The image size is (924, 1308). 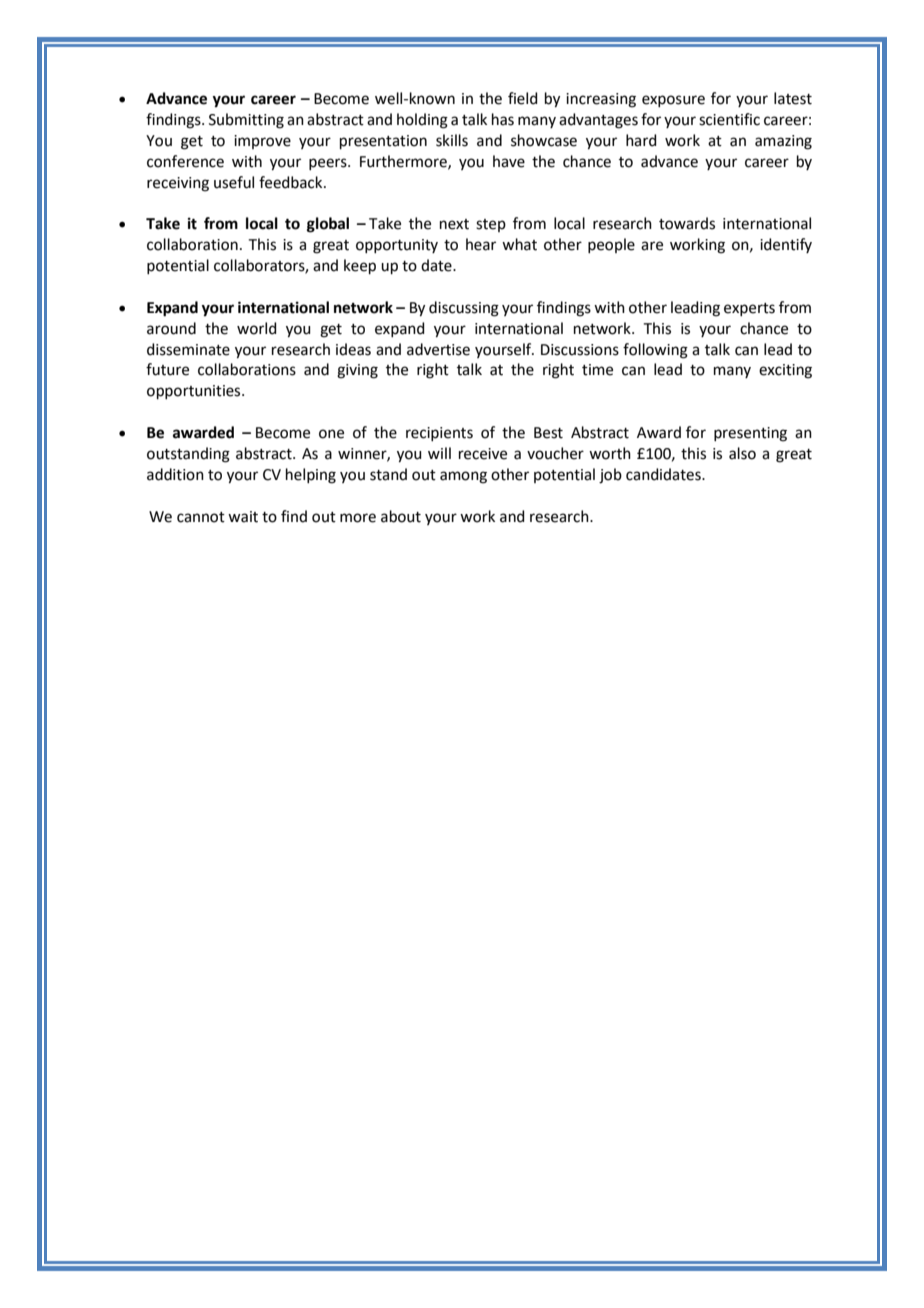 What do you see at coordinates (749, 309) in the screenshot?
I see `experts` at bounding box center [749, 309].
